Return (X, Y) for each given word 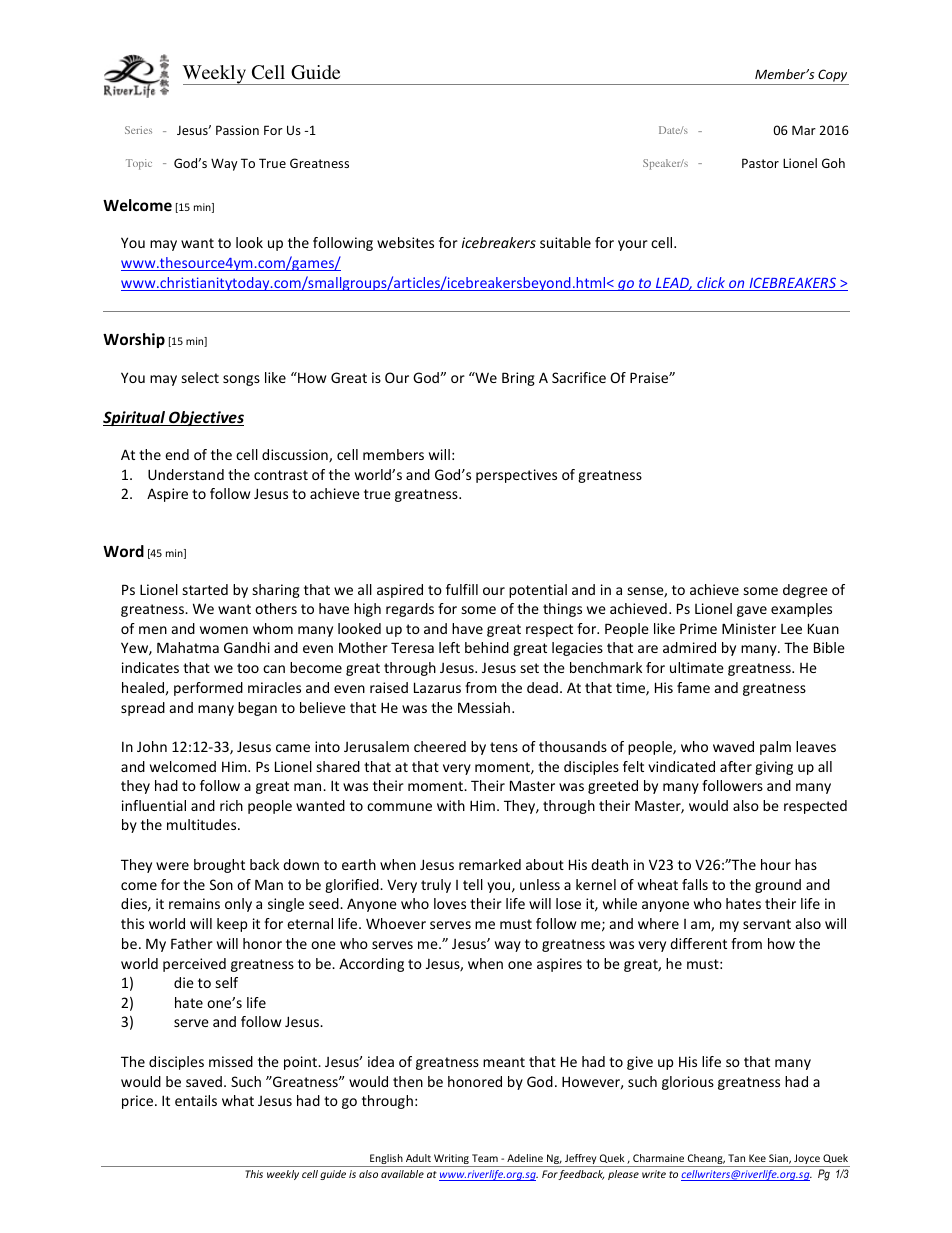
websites (405, 242)
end (177, 454)
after (736, 766)
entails (196, 1100)
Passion (237, 130)
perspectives (516, 476)
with (451, 805)
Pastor (760, 163)
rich (231, 805)
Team (485, 1158)
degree (805, 591)
